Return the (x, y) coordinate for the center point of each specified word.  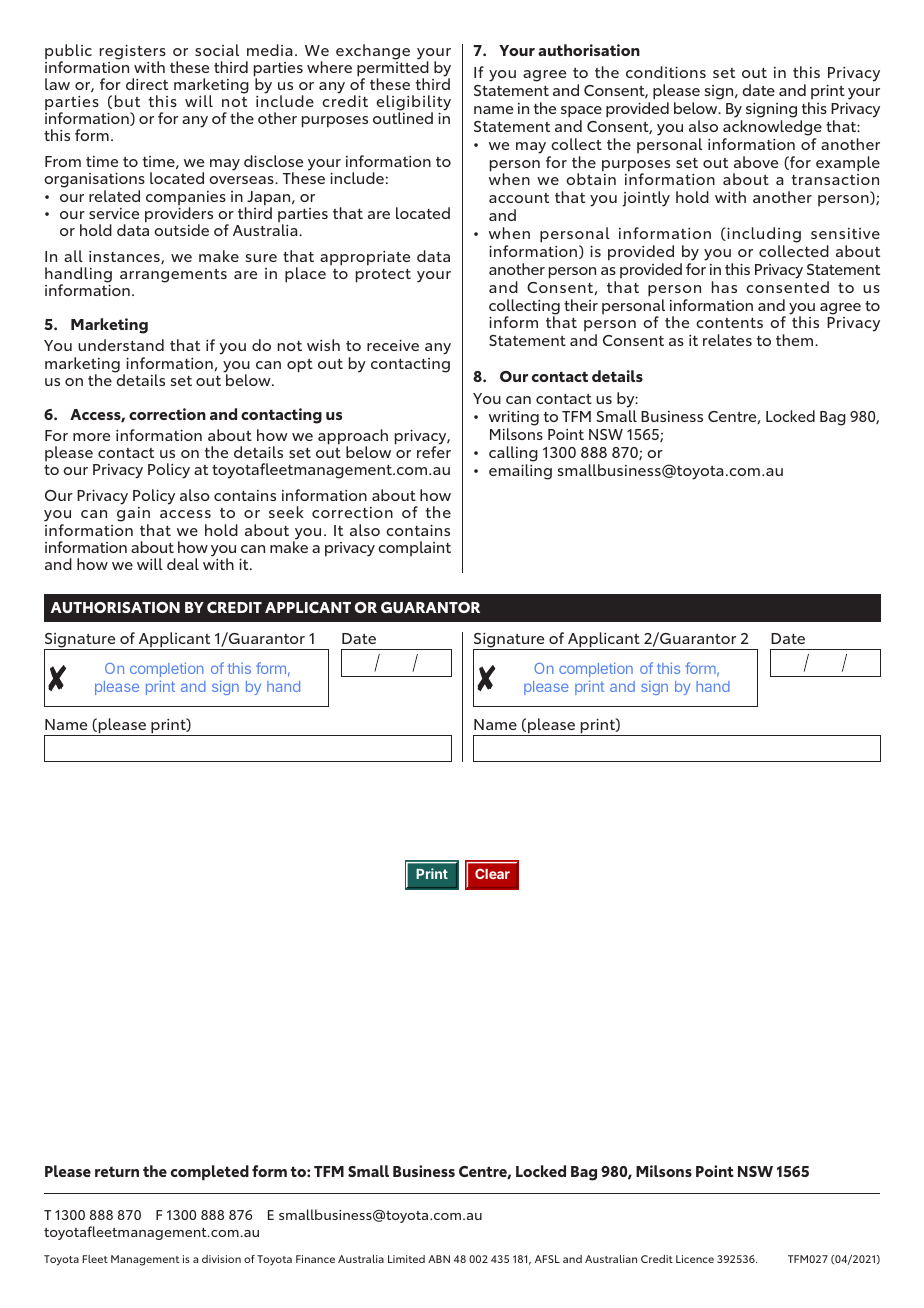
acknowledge (772, 128)
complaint (414, 548)
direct (147, 84)
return (117, 1171)
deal (183, 564)
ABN (439, 1259)
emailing (520, 472)
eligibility (413, 104)
